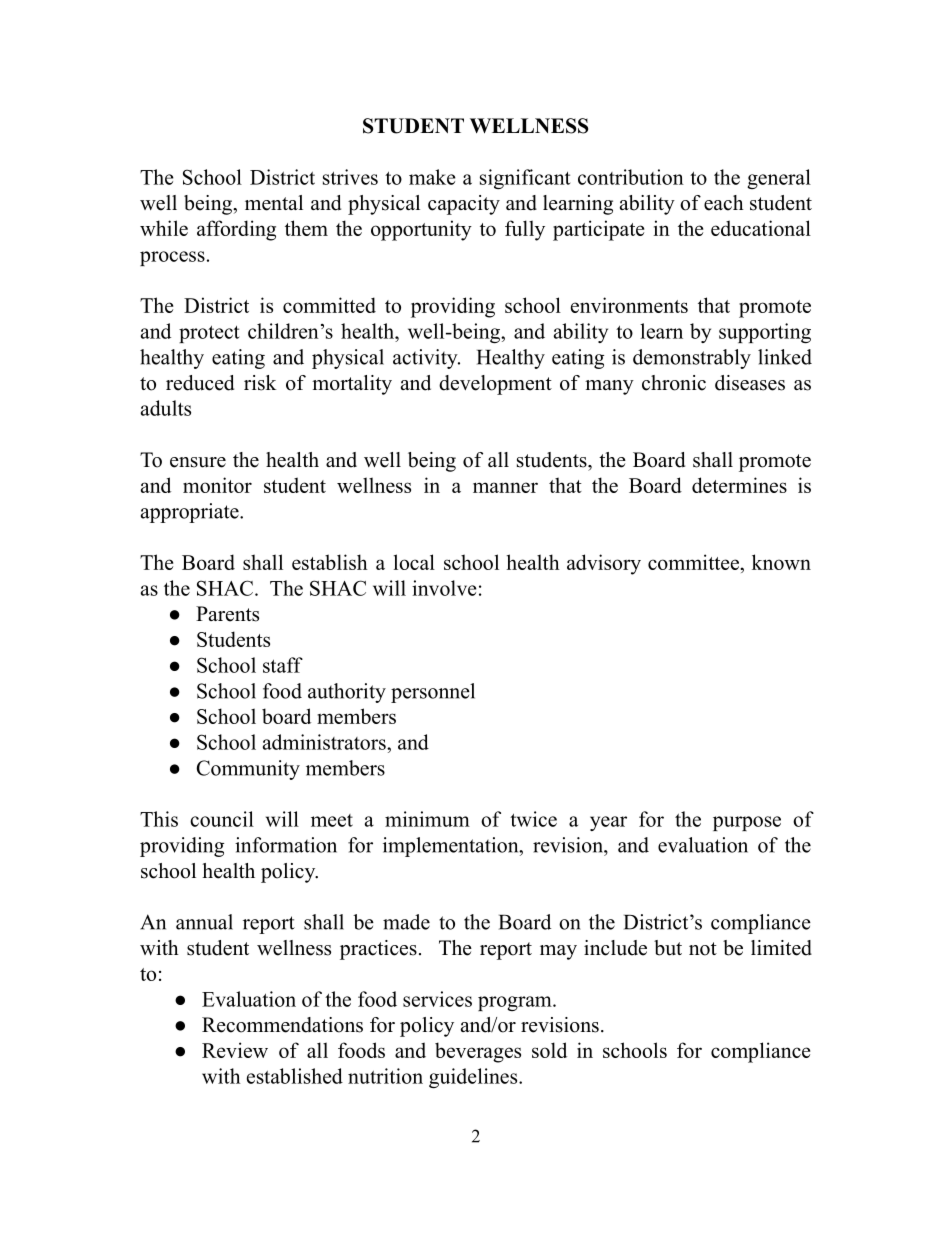 This screenshot has width=952, height=1233. I want to click on affording, so click(236, 230).
